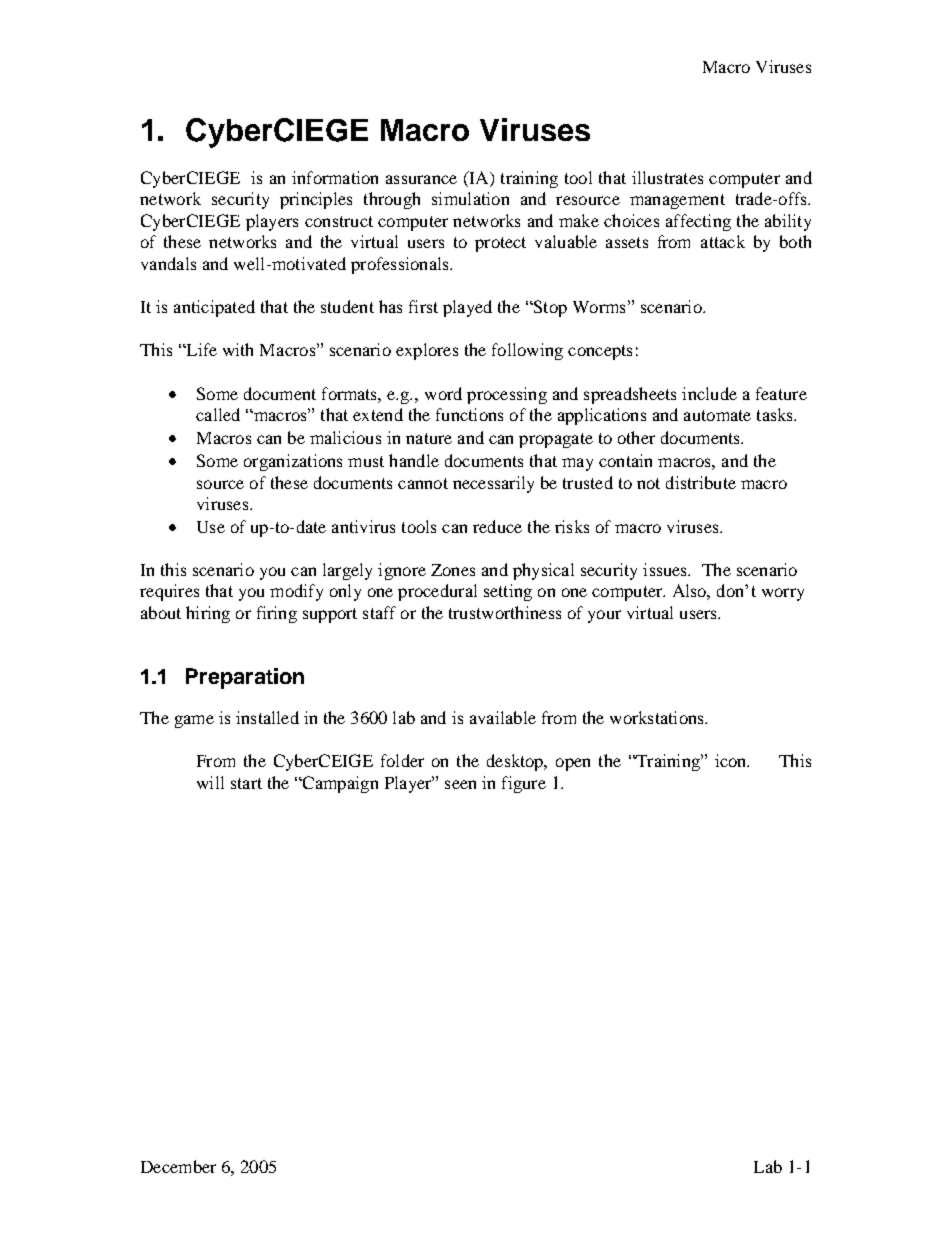  What do you see at coordinates (316, 200) in the screenshot?
I see `principles` at bounding box center [316, 200].
